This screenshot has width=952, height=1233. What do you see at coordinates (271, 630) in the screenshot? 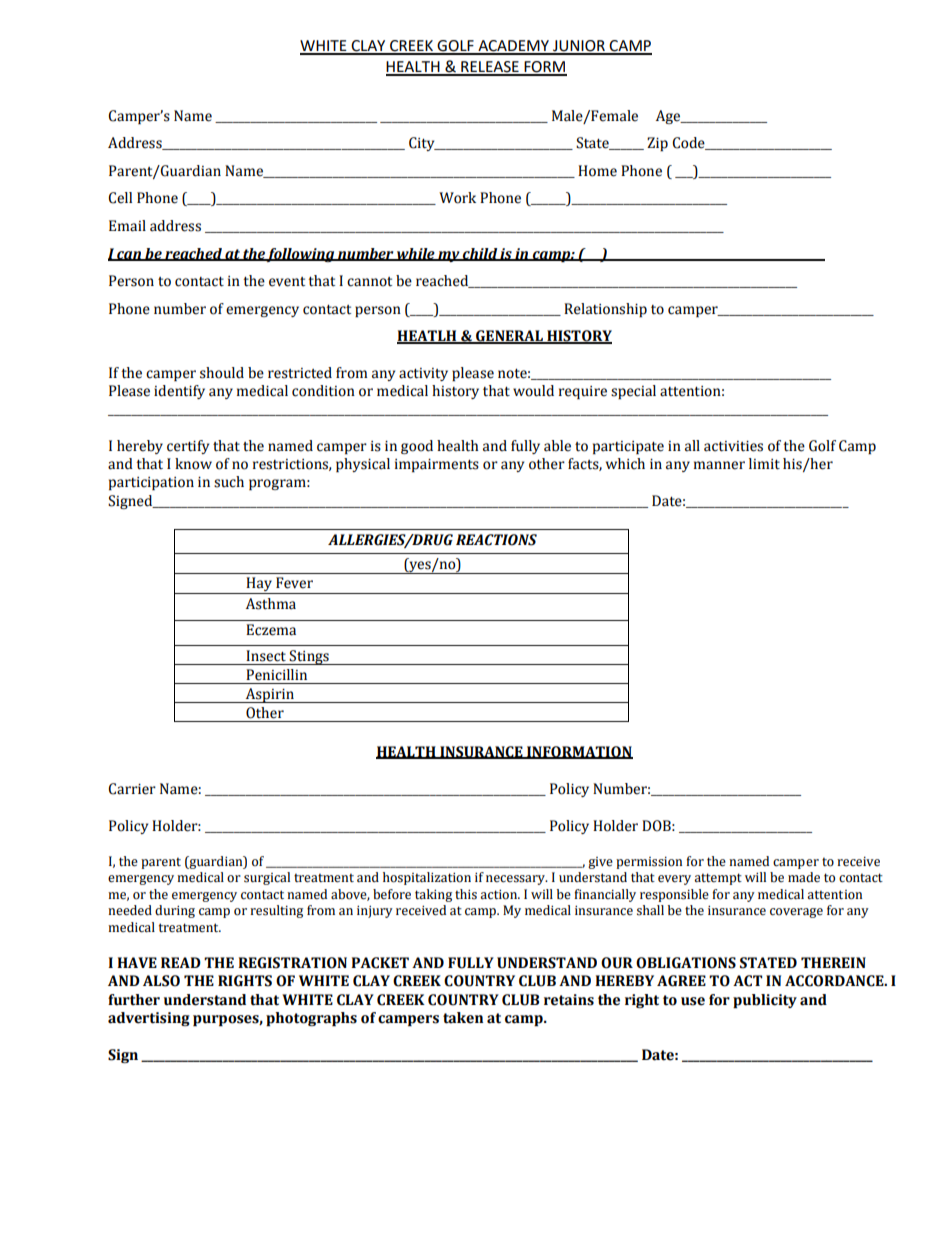
I see `Eczema` at bounding box center [271, 630].
